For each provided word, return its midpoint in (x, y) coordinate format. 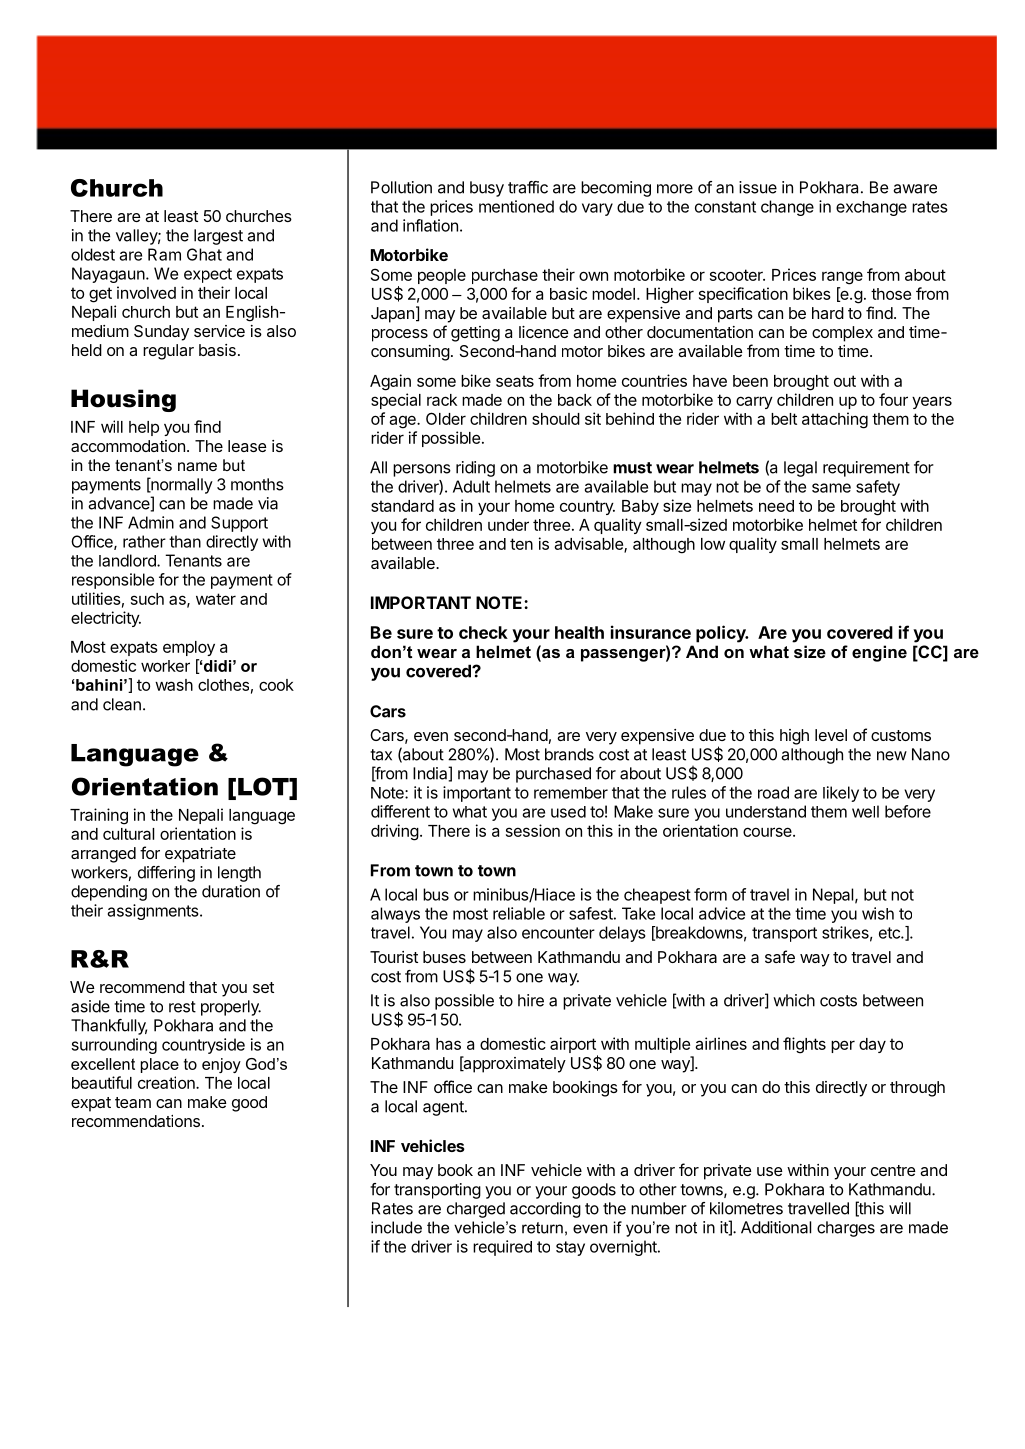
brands (569, 754)
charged (476, 1210)
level (831, 735)
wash (174, 685)
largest (218, 237)
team (133, 1102)
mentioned (516, 206)
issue (758, 187)
